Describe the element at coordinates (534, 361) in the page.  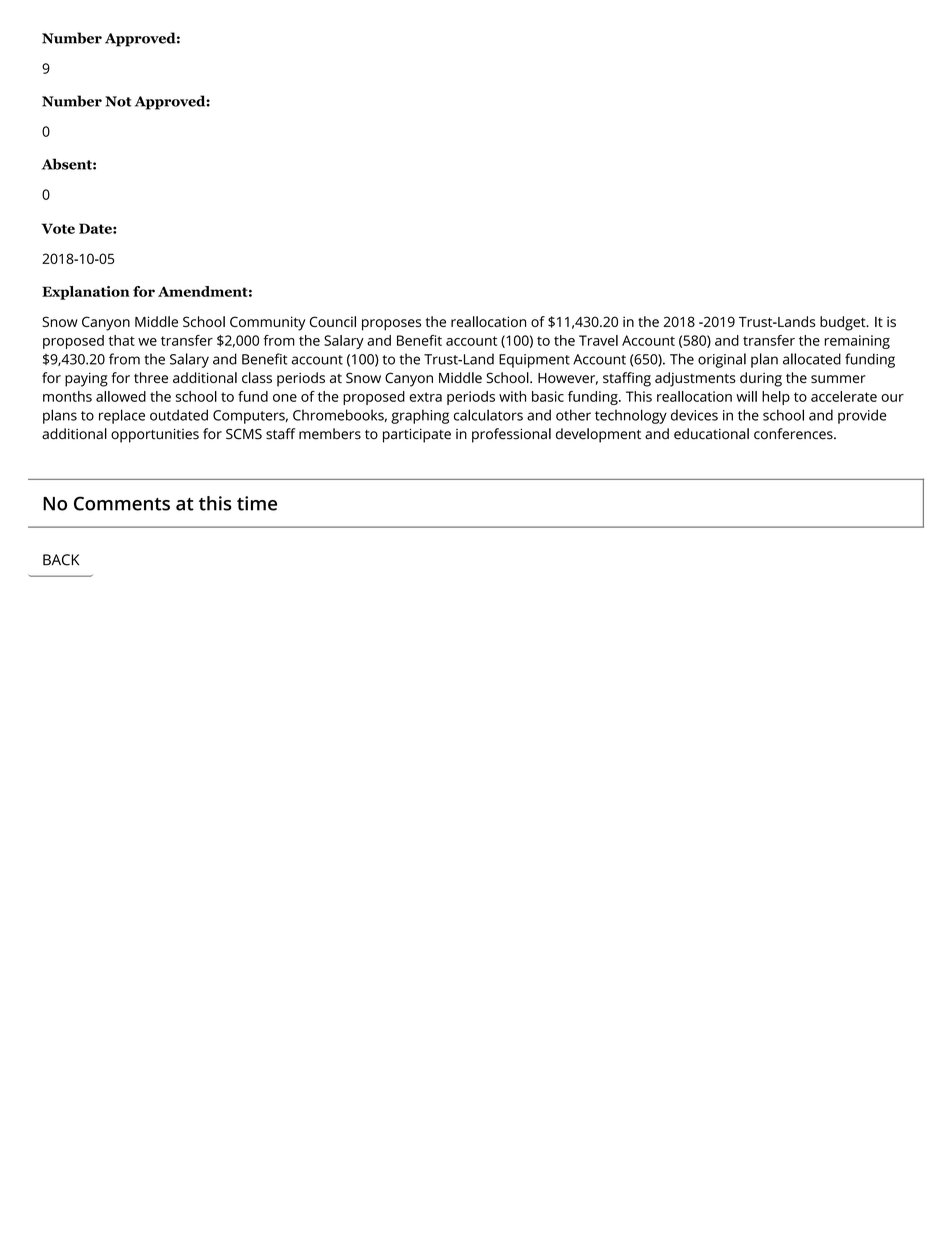
I see `Equipment` at that location.
